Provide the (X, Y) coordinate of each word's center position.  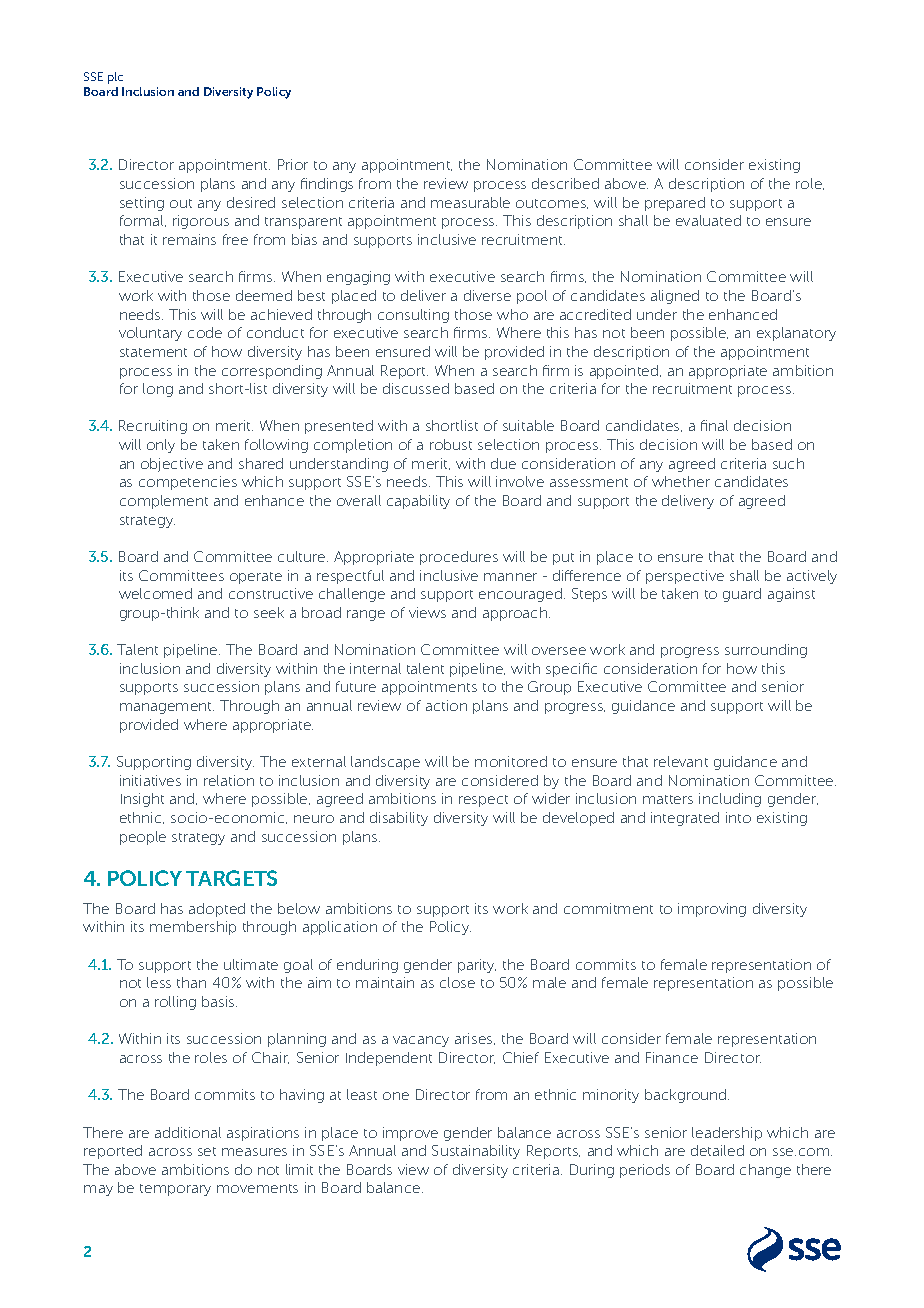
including (730, 800)
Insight (142, 800)
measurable (470, 202)
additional (188, 1132)
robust (451, 444)
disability (399, 819)
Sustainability (476, 1152)
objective (172, 465)
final (714, 425)
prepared (675, 204)
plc (115, 78)
